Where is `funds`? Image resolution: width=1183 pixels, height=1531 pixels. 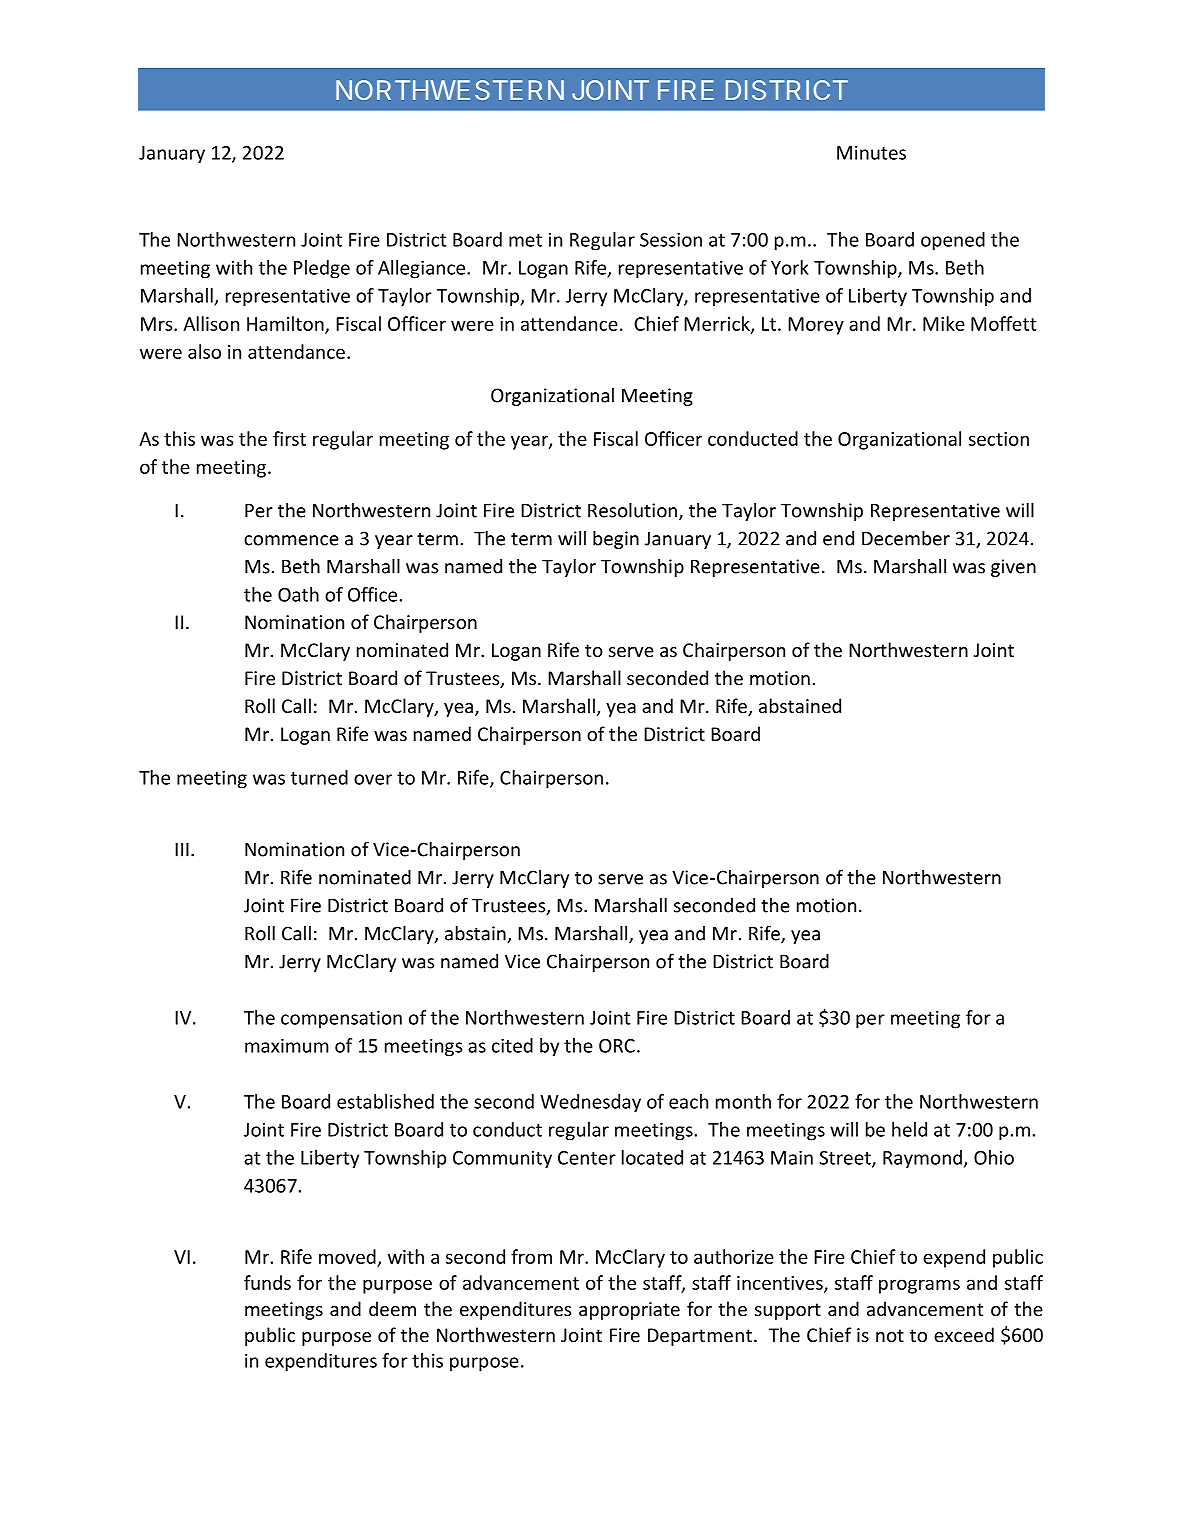
funds is located at coordinates (267, 1282).
